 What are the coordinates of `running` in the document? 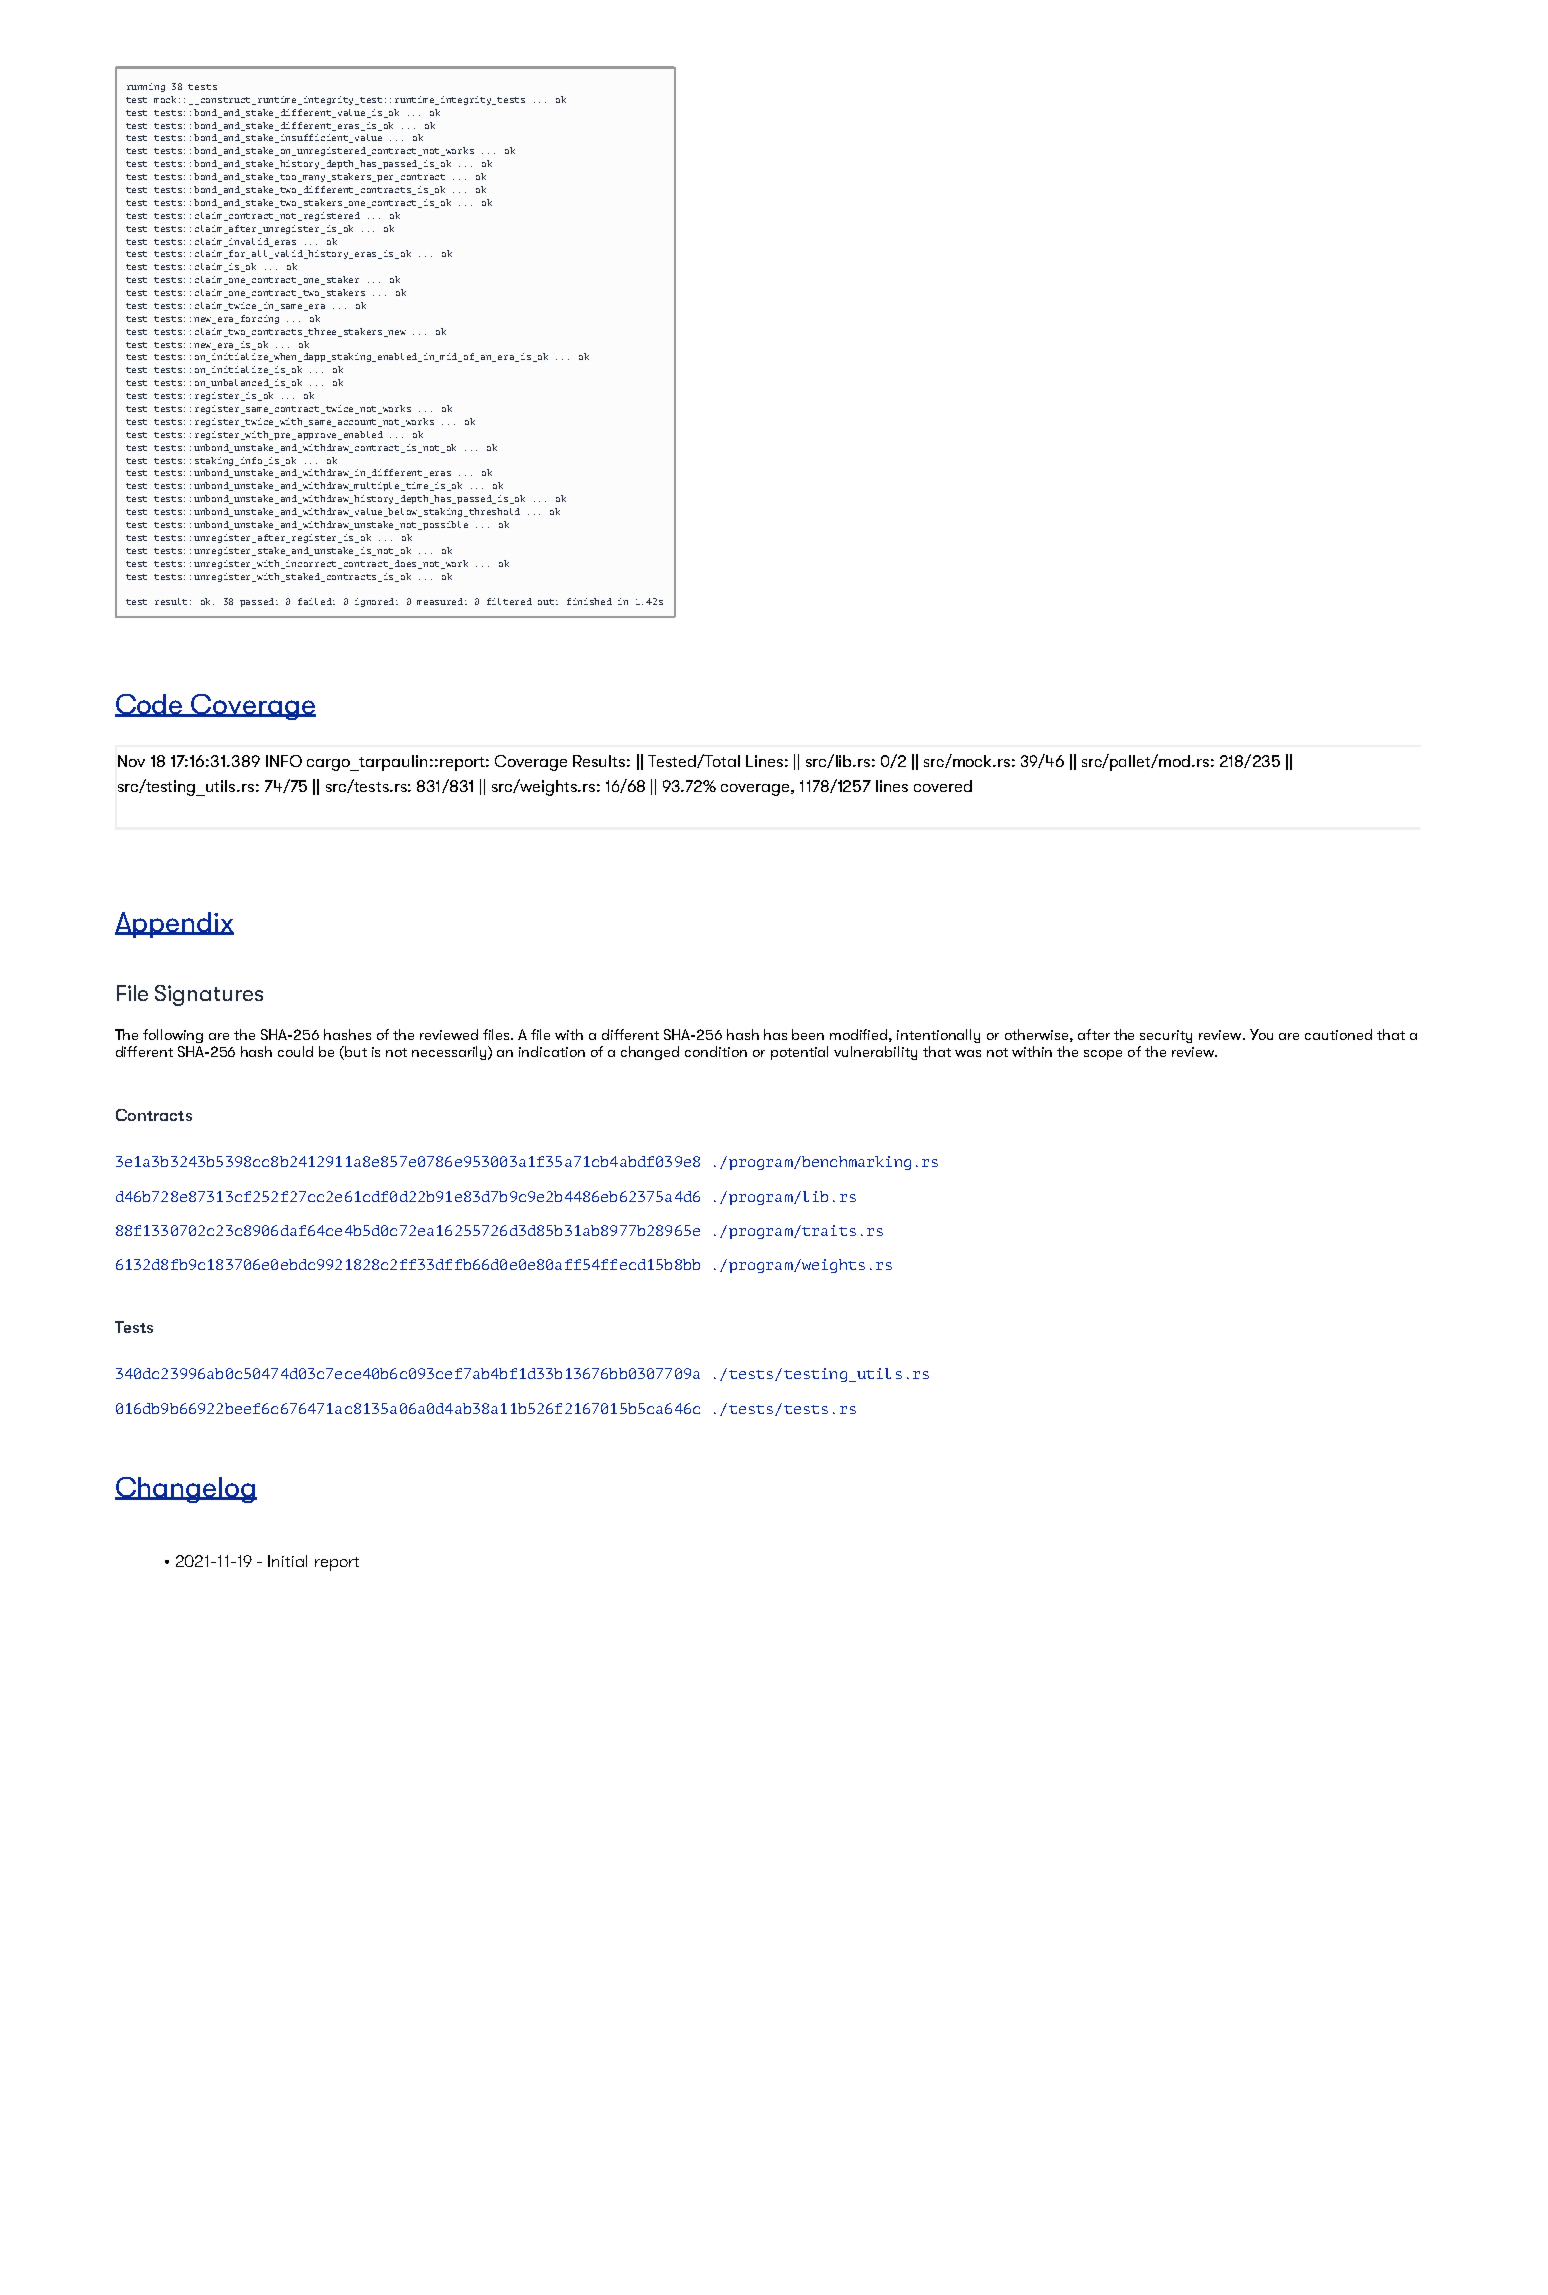 It's located at (146, 87).
